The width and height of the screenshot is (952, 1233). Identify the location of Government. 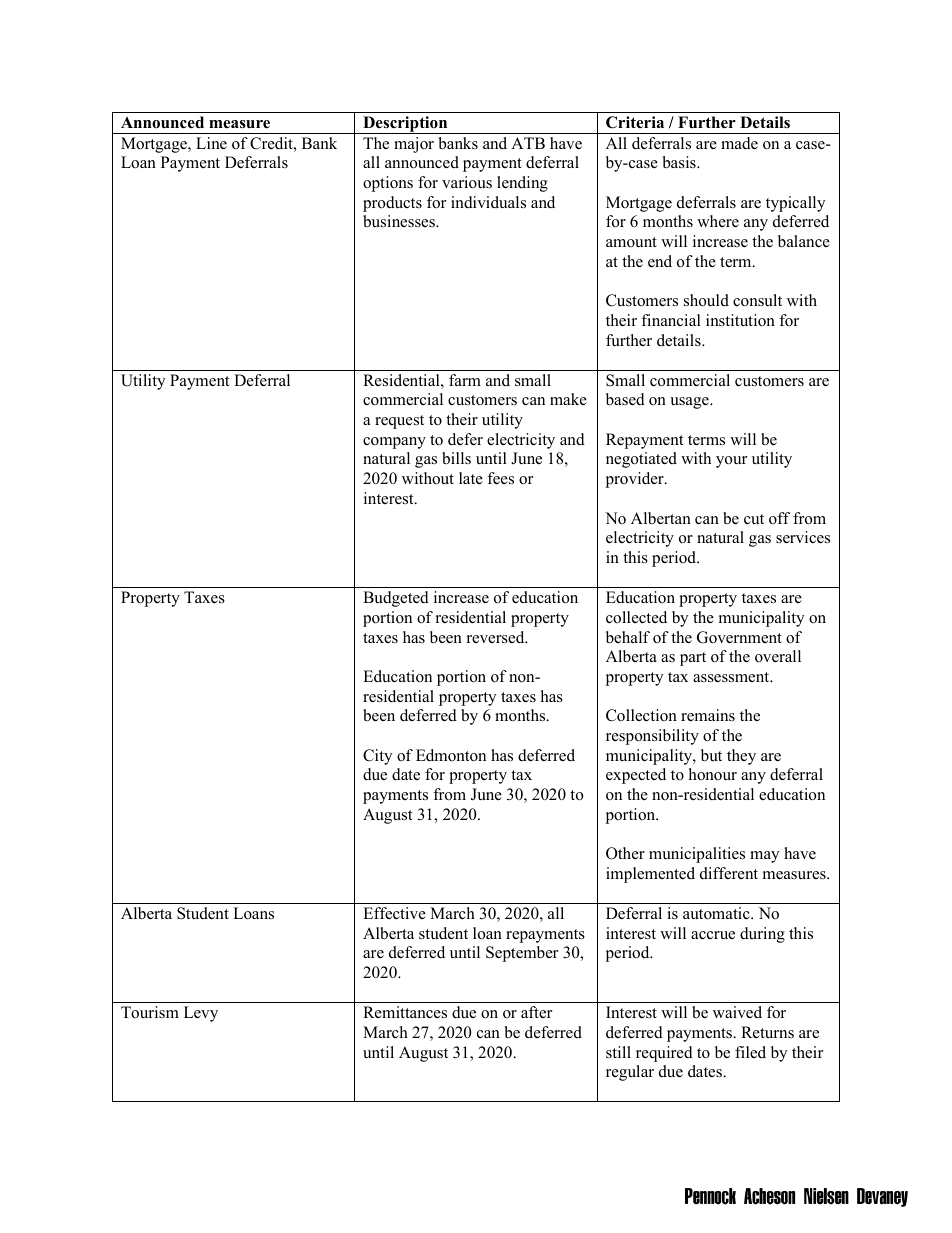
(739, 637).
